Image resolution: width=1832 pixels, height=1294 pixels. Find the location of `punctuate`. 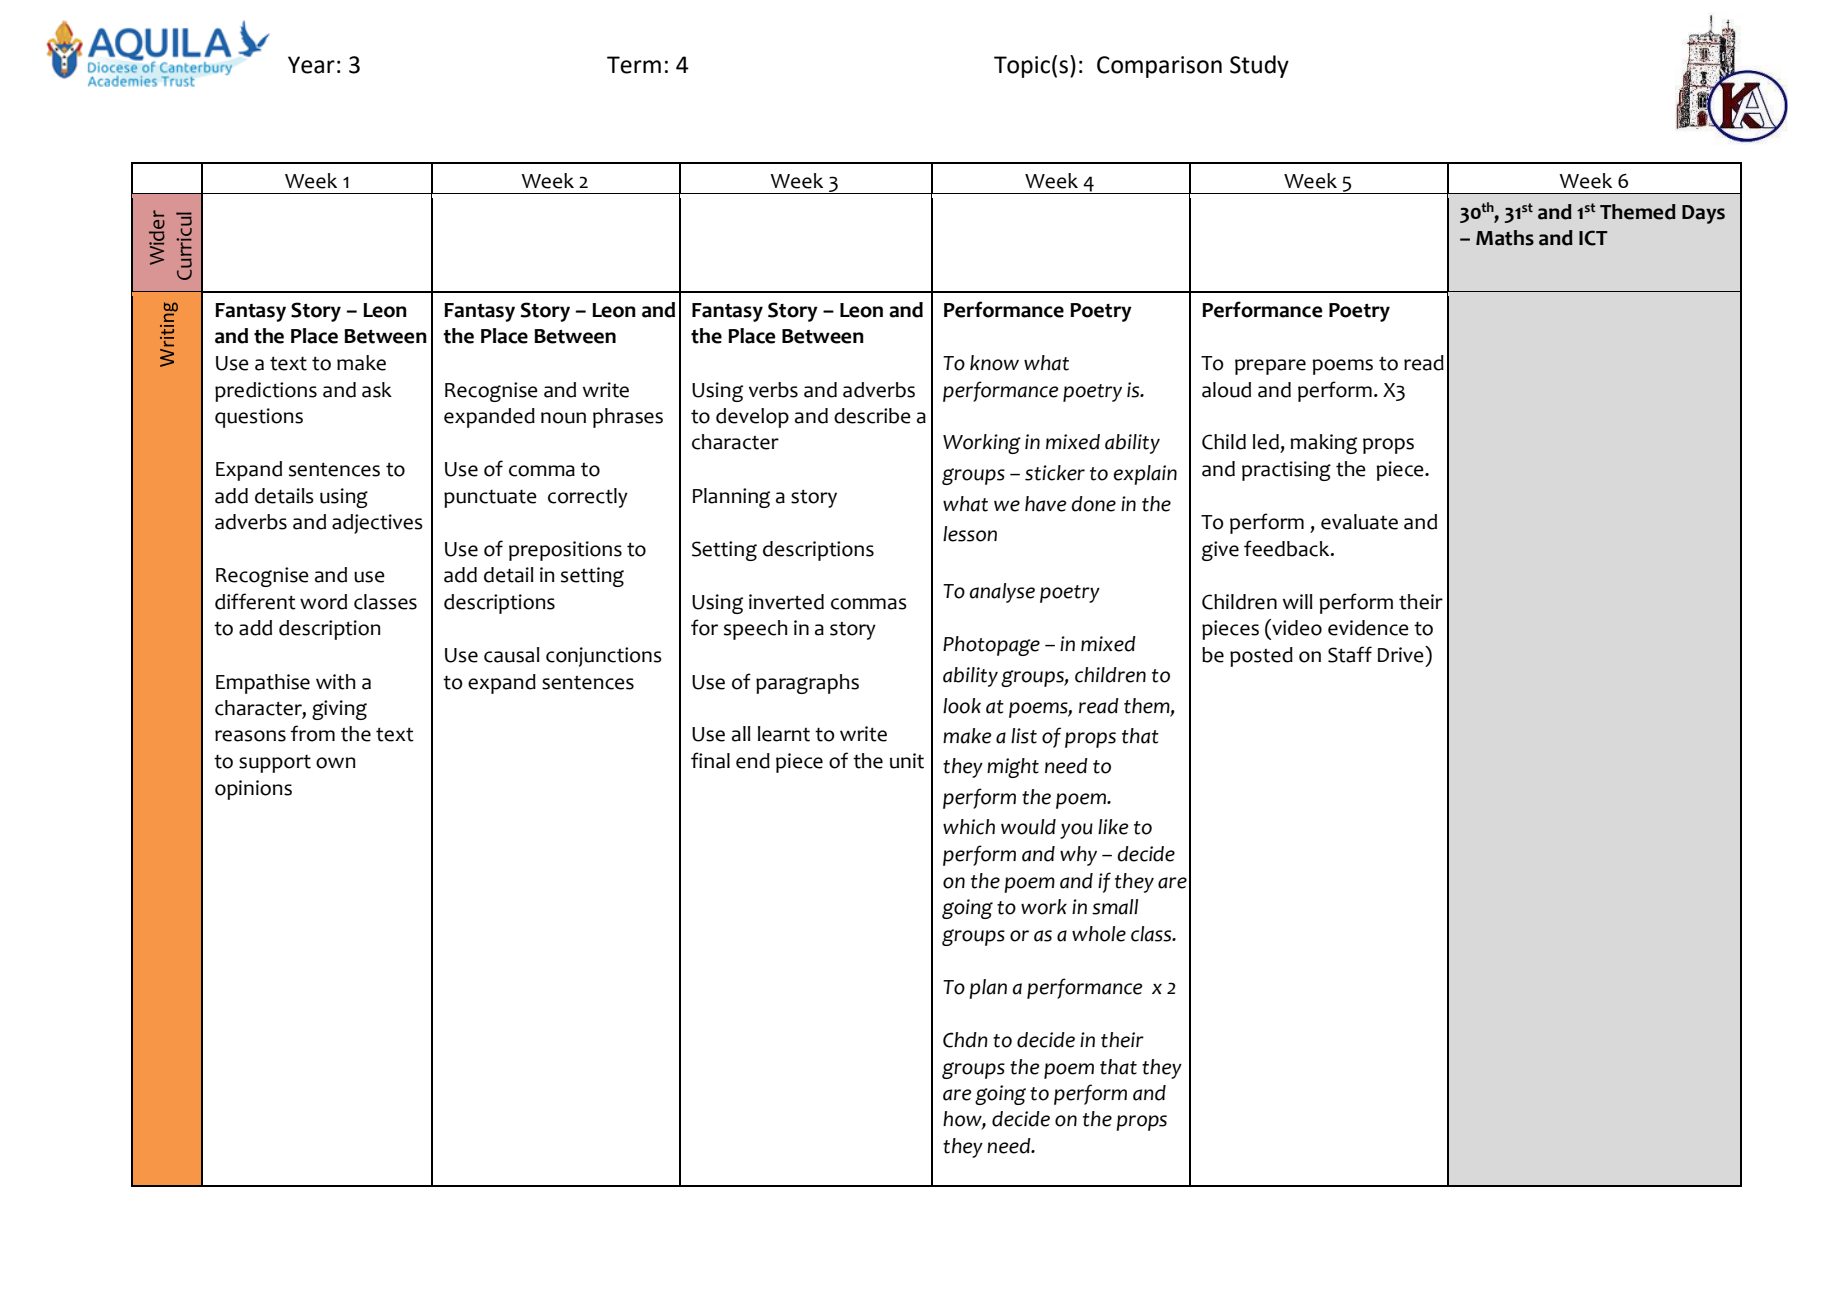

punctuate is located at coordinates (490, 499).
